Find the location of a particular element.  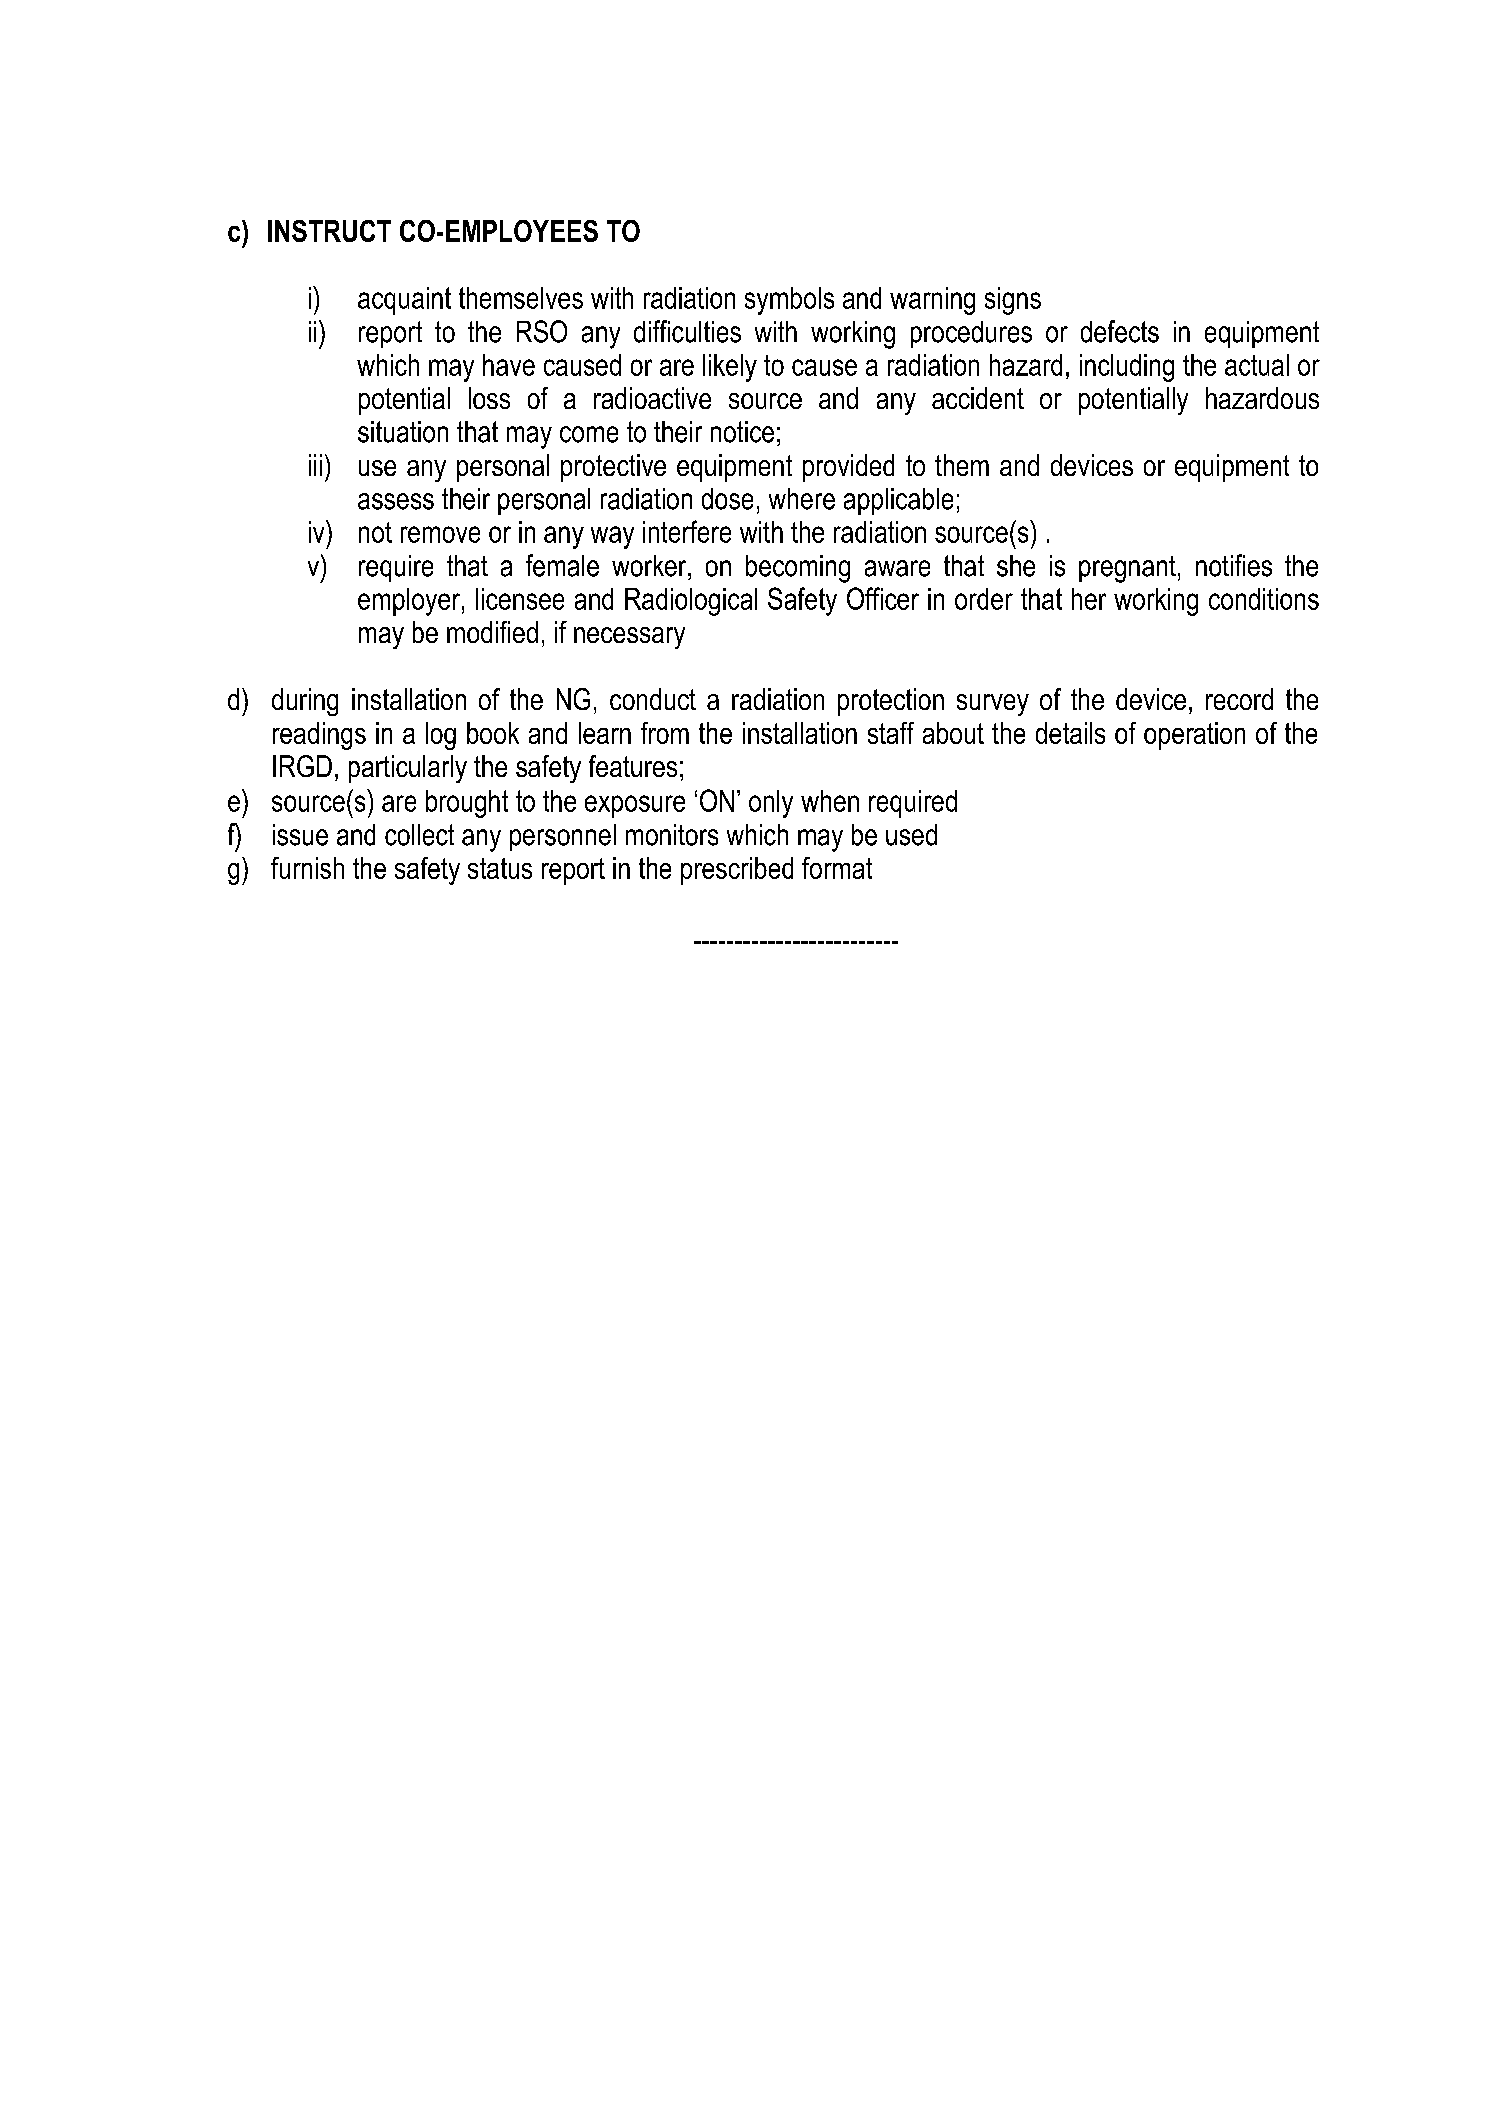

remove is located at coordinates (440, 534).
